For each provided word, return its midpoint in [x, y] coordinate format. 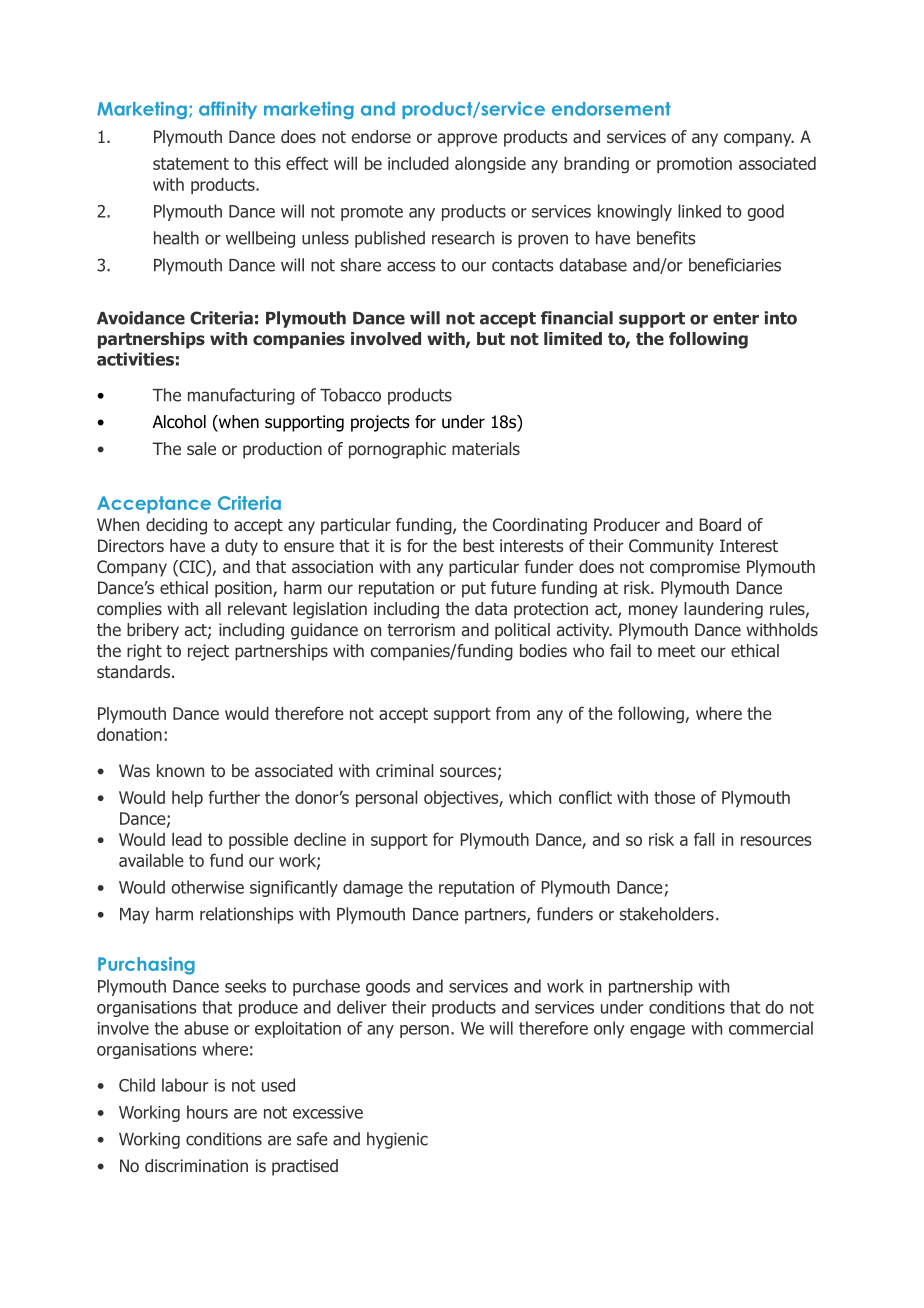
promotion [694, 165]
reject [208, 652]
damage [373, 888]
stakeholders [667, 914]
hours [207, 1112]
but [491, 338]
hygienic [397, 1140]
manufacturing [241, 396]
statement [191, 163]
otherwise [207, 887]
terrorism [421, 630]
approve [467, 140]
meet [676, 651]
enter [736, 318]
